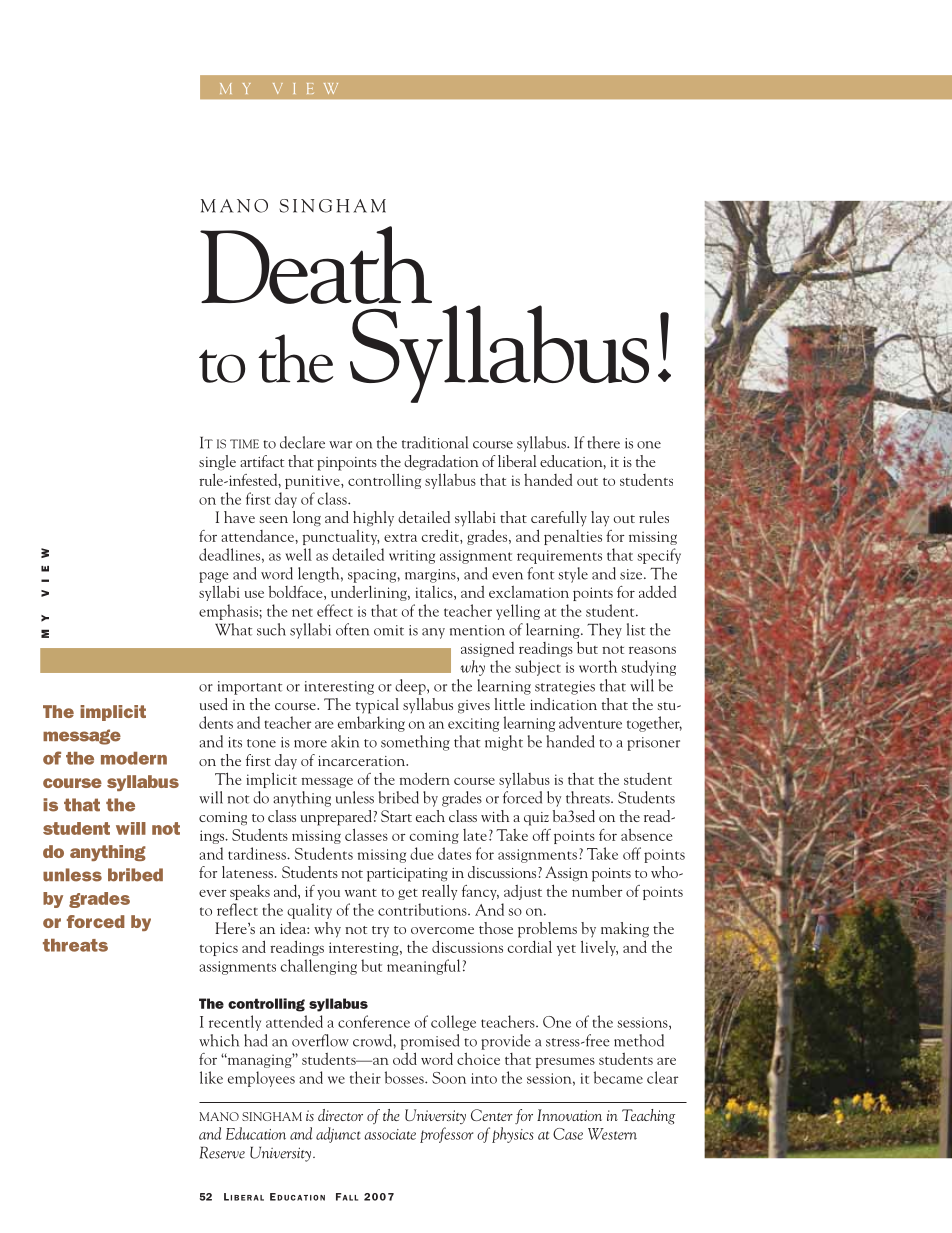 The width and height of the document is (952, 1233). What do you see at coordinates (411, 687) in the document?
I see `deep` at bounding box center [411, 687].
